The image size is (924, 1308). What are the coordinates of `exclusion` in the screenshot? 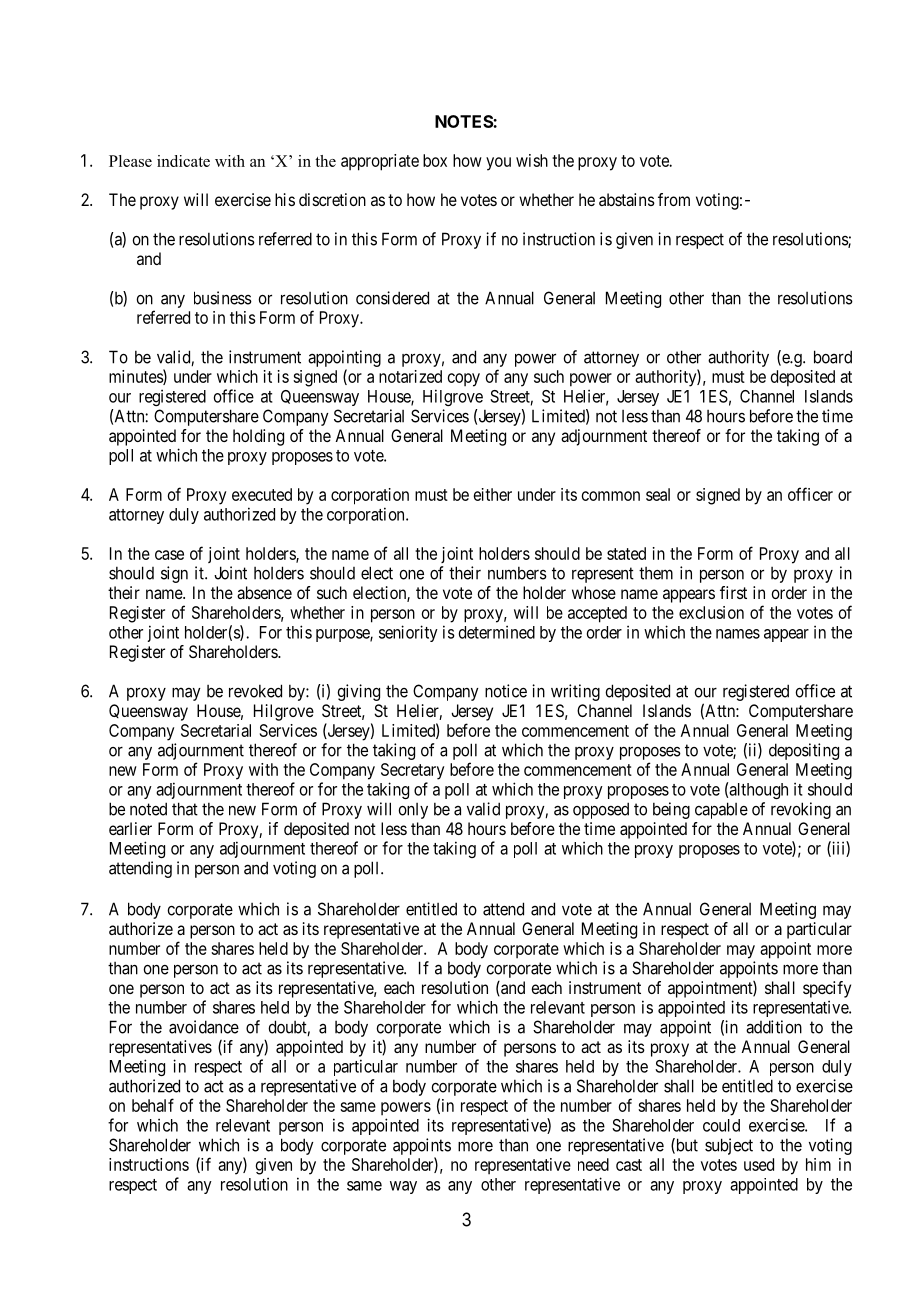 It's located at (711, 612).
